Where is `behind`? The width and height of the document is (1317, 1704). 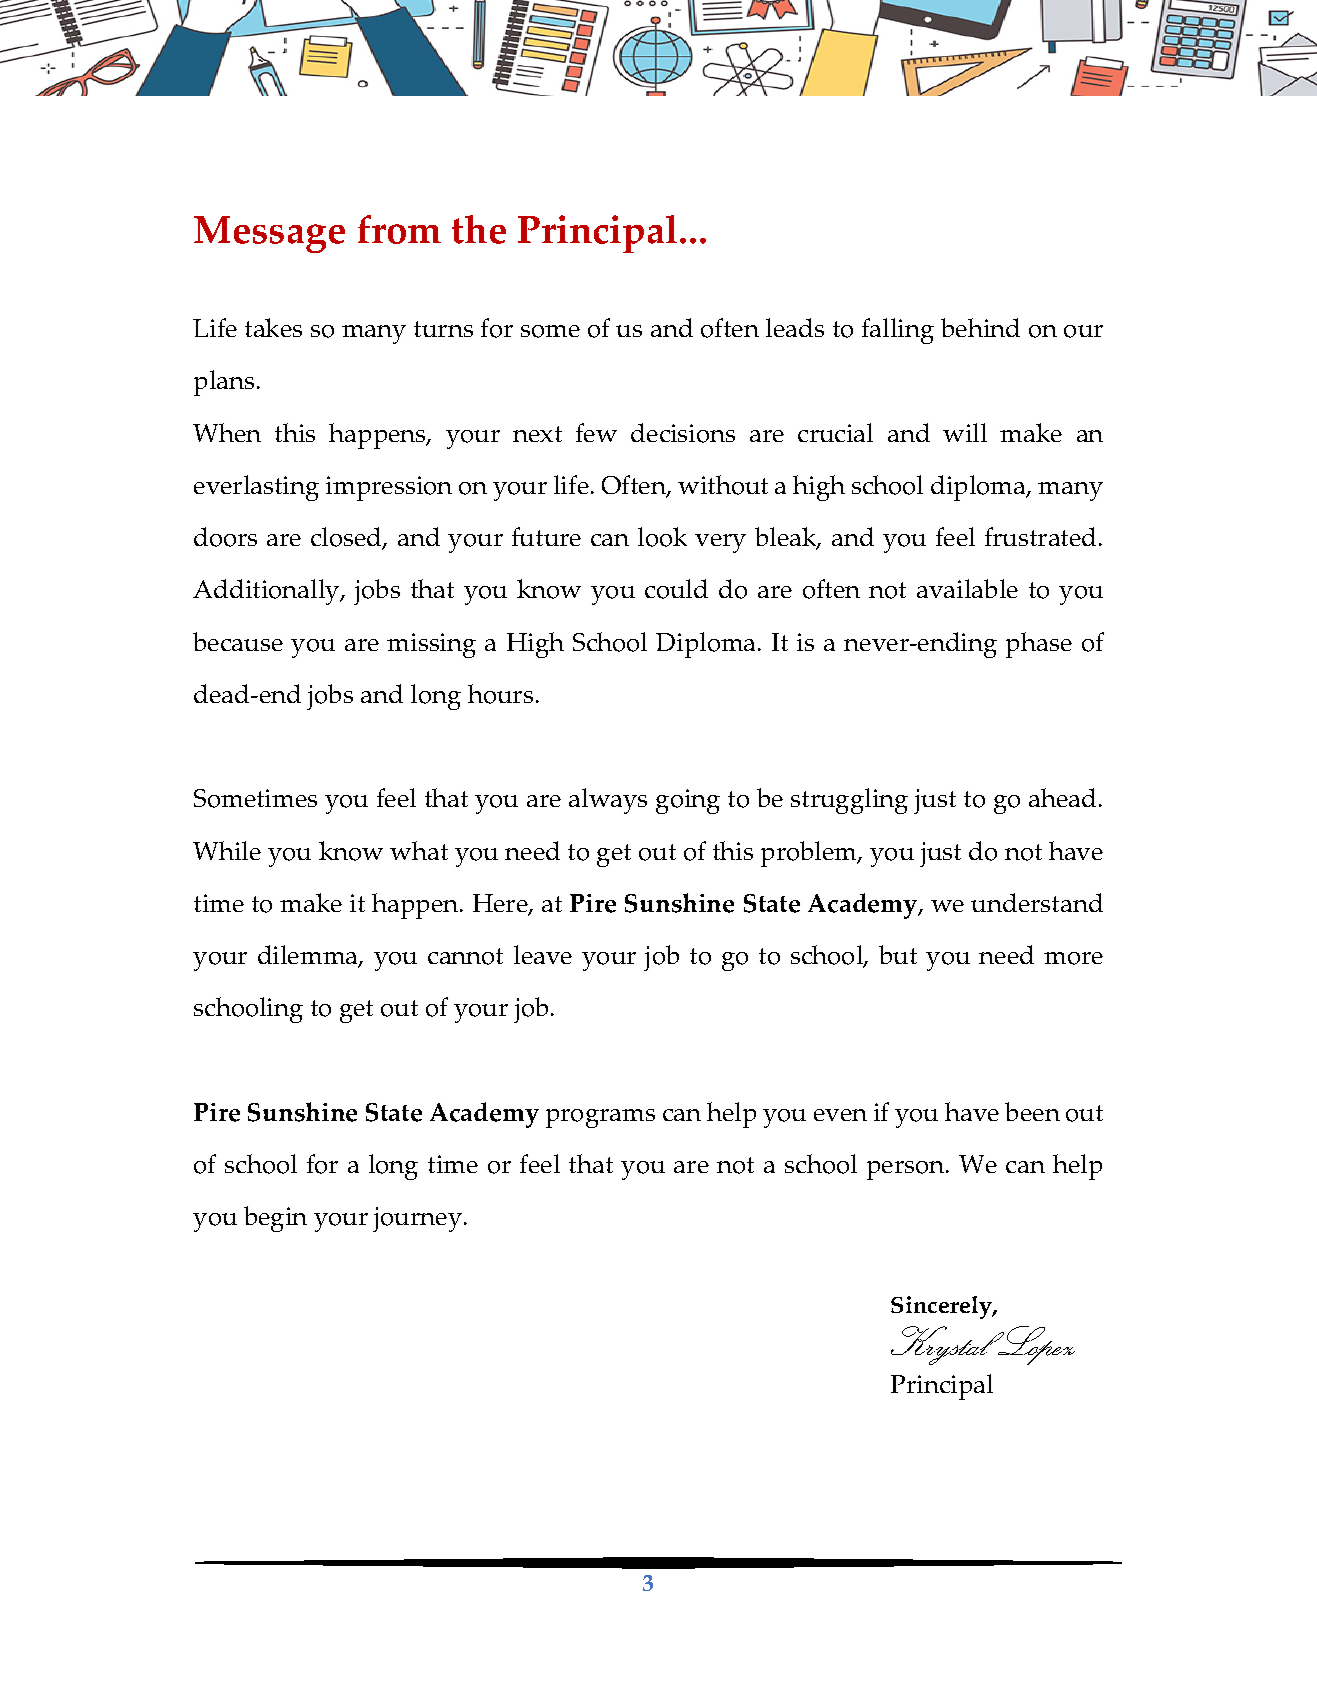 behind is located at coordinates (980, 327).
